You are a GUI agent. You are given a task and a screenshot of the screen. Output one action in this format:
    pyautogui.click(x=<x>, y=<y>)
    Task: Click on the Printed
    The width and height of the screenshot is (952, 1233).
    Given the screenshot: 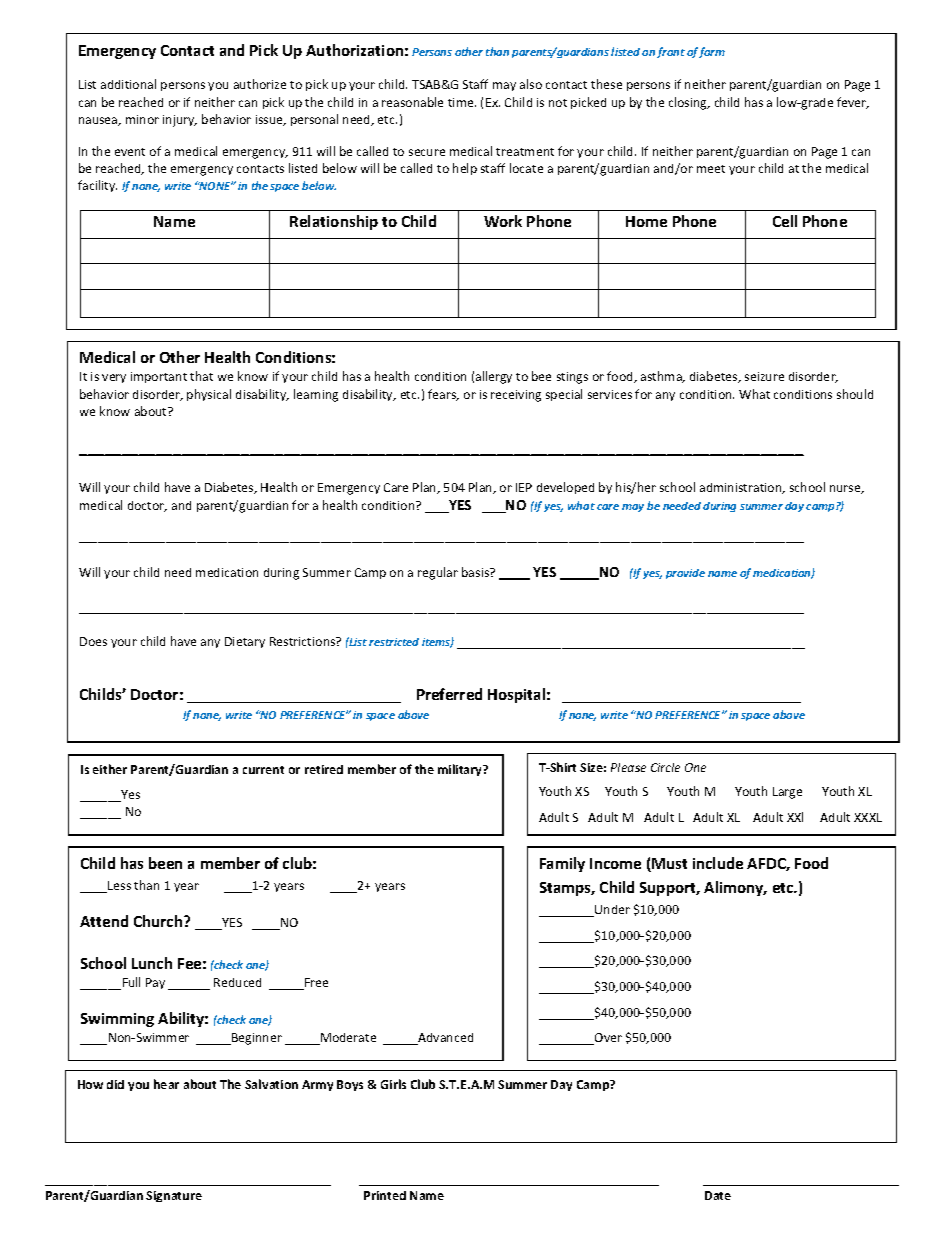 What is the action you would take?
    pyautogui.click(x=385, y=1195)
